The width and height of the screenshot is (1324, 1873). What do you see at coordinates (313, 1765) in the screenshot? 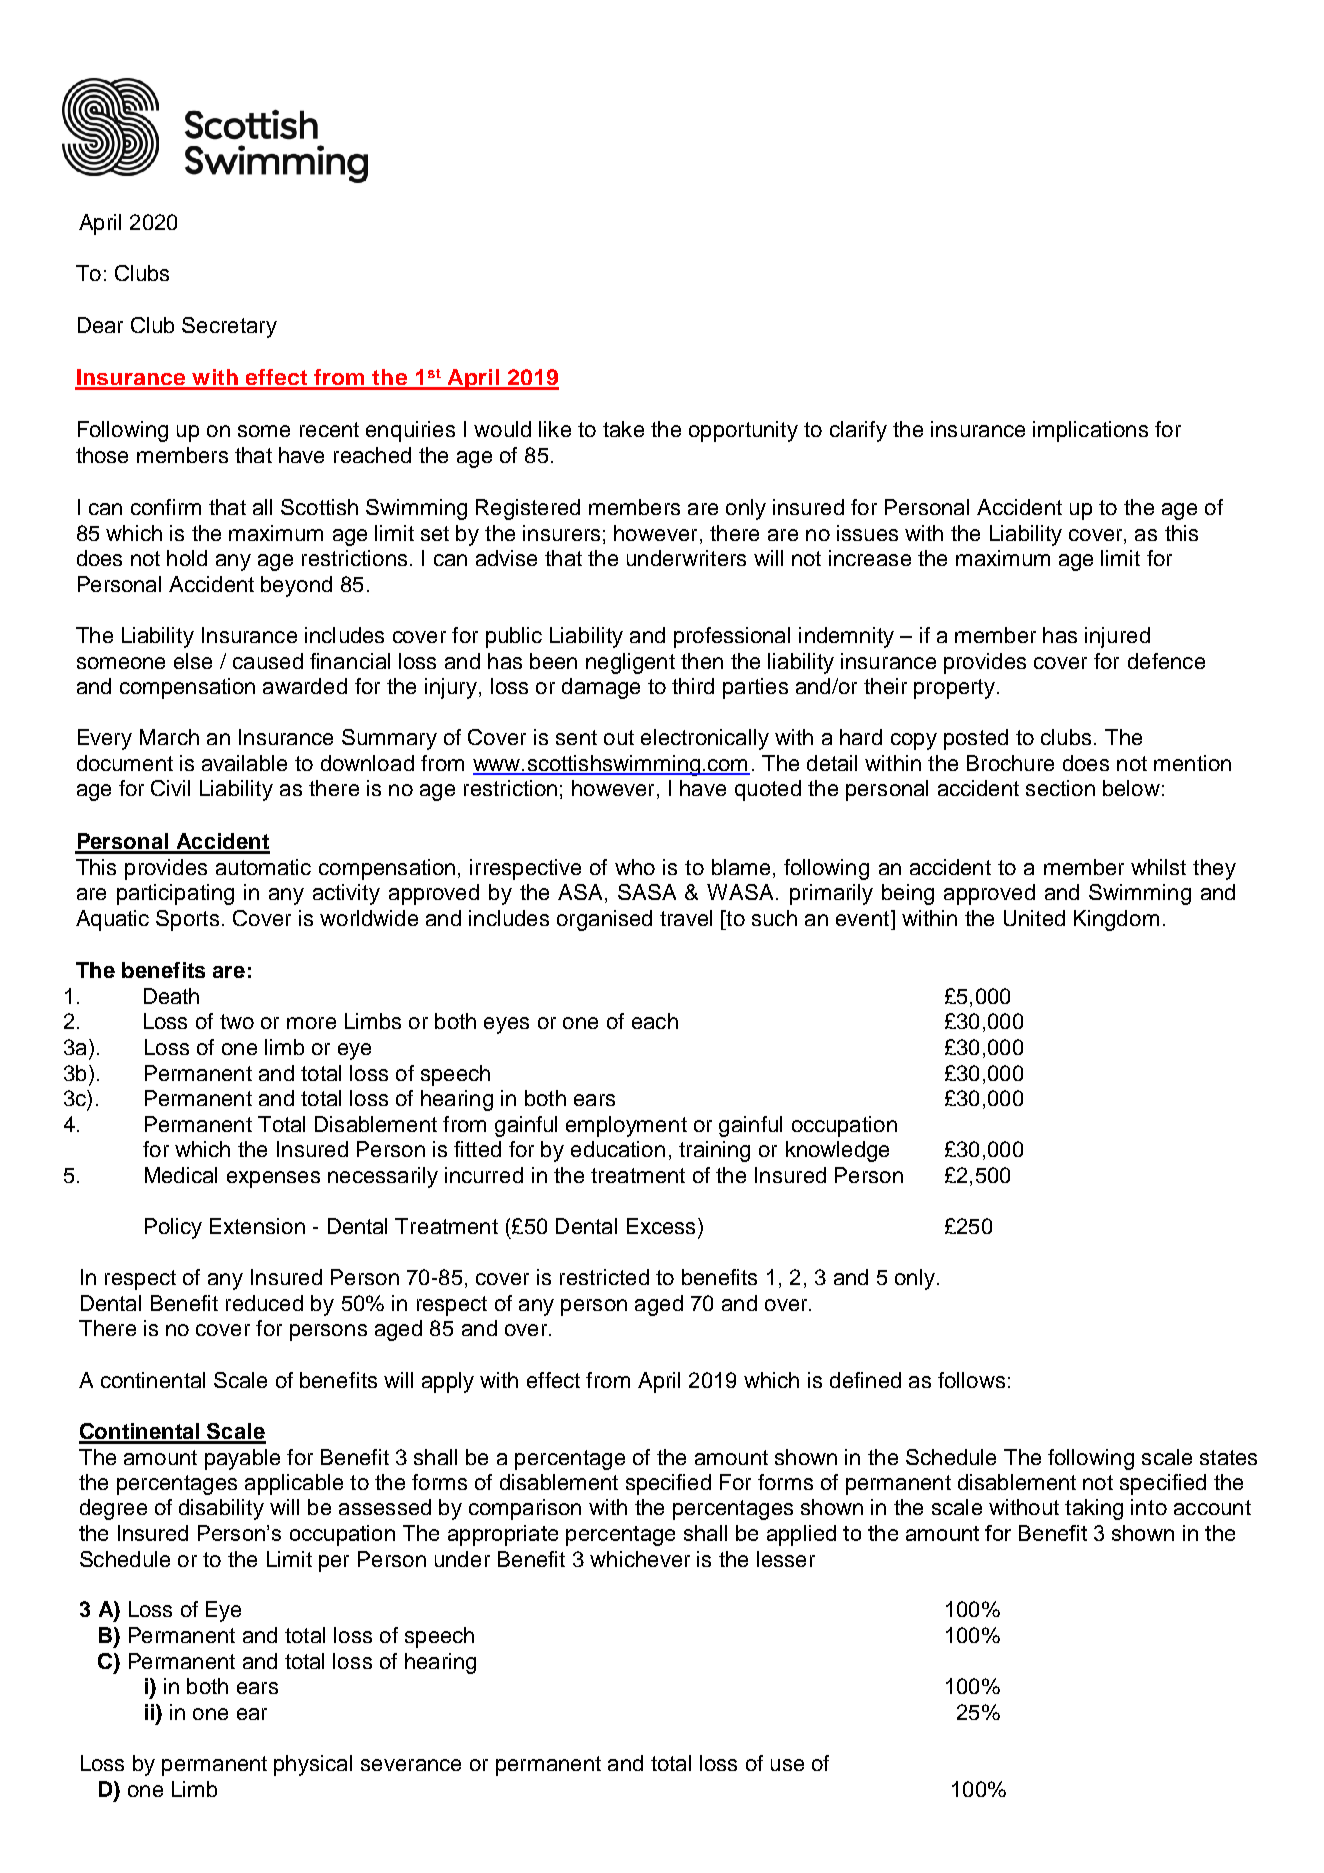
I see `physical` at bounding box center [313, 1765].
